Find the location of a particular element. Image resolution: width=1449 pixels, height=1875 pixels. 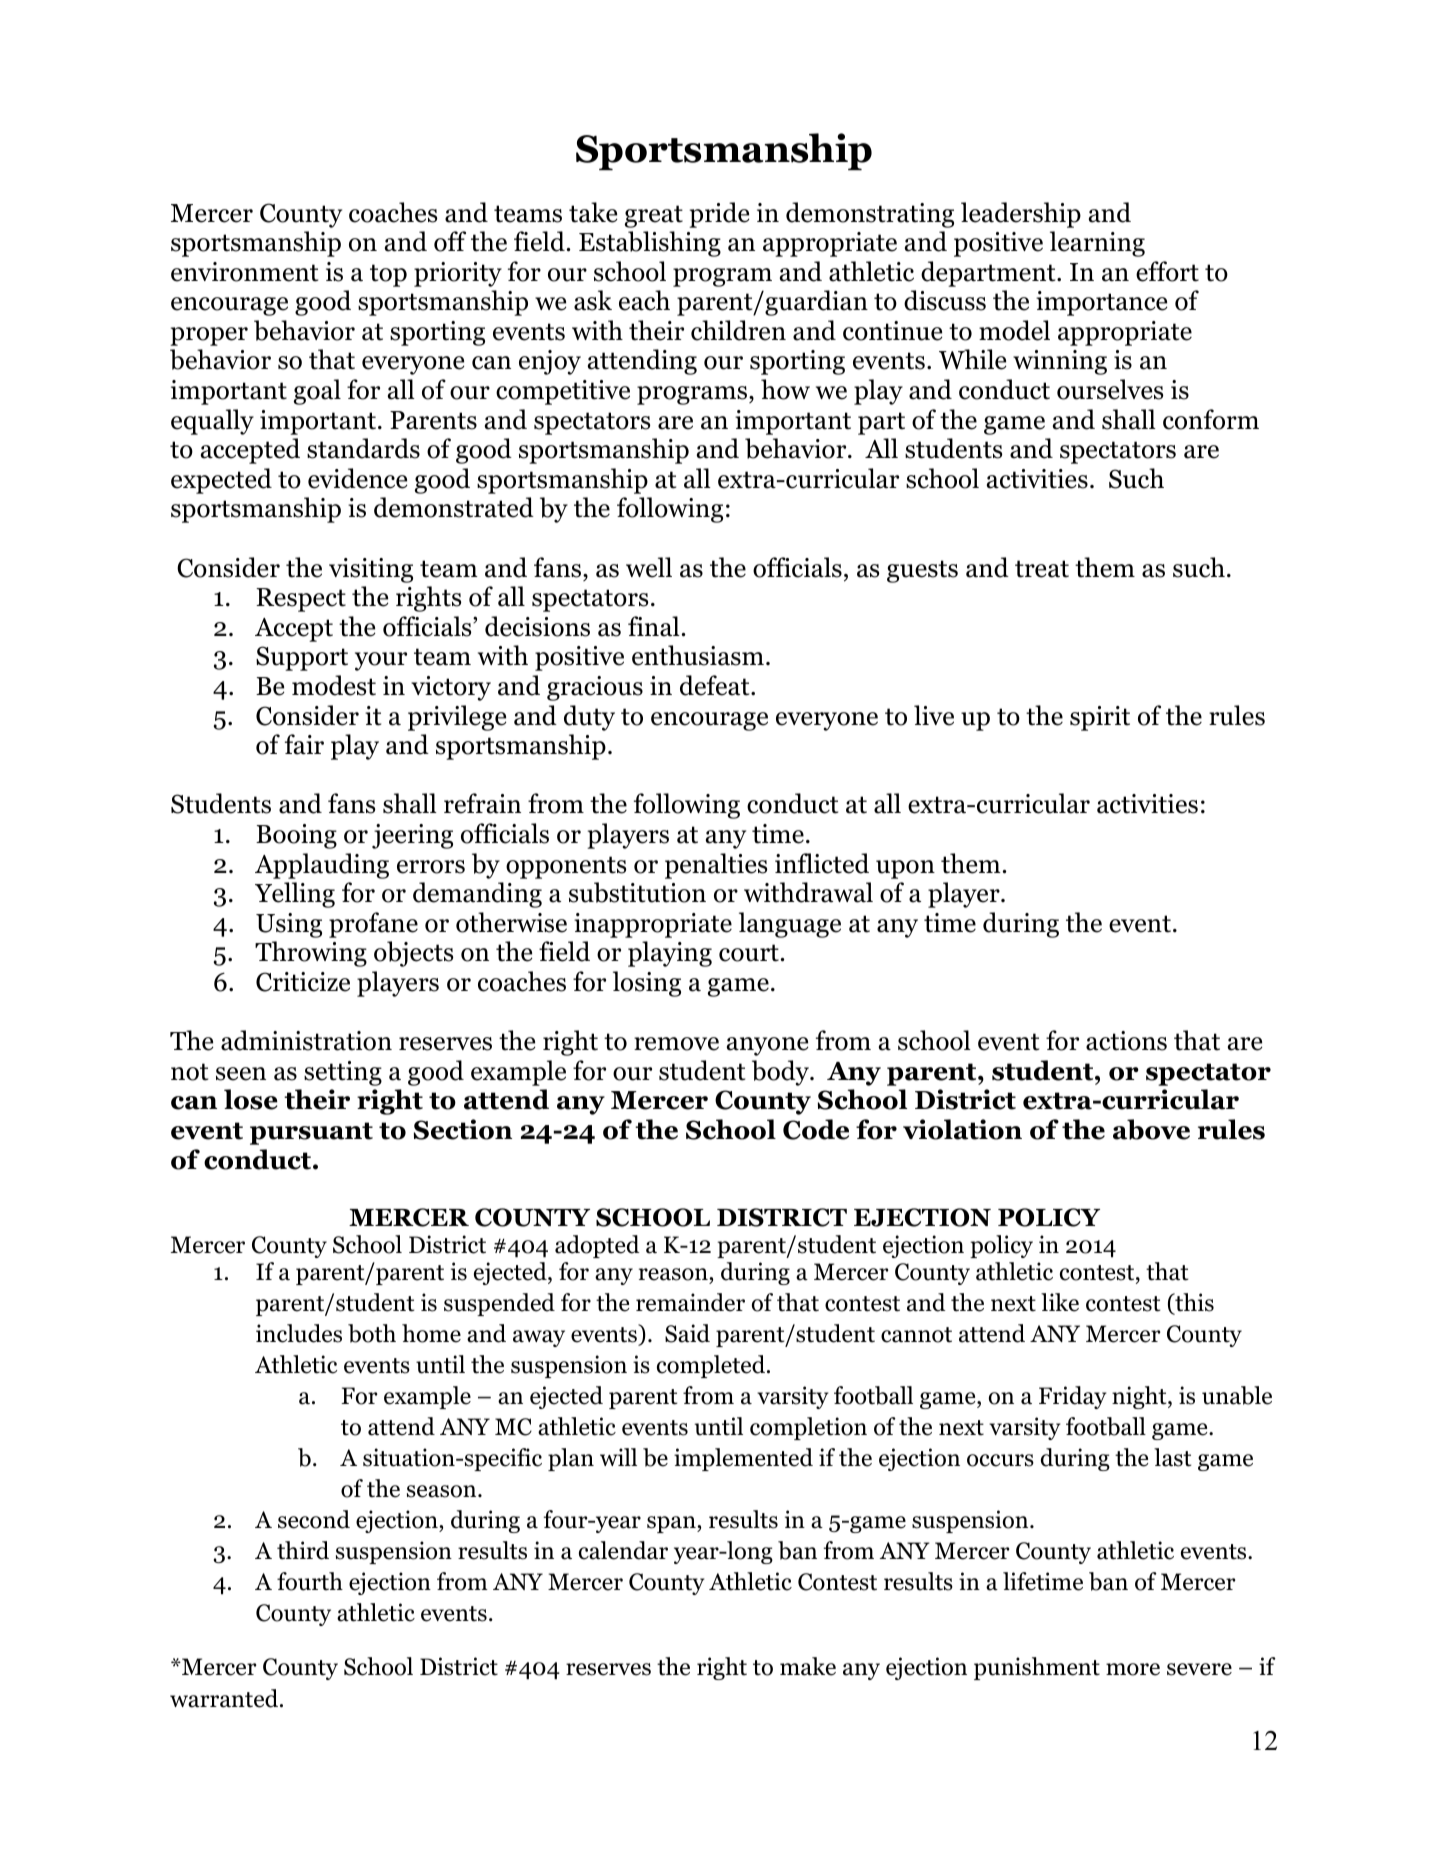

learning is located at coordinates (1097, 244).
